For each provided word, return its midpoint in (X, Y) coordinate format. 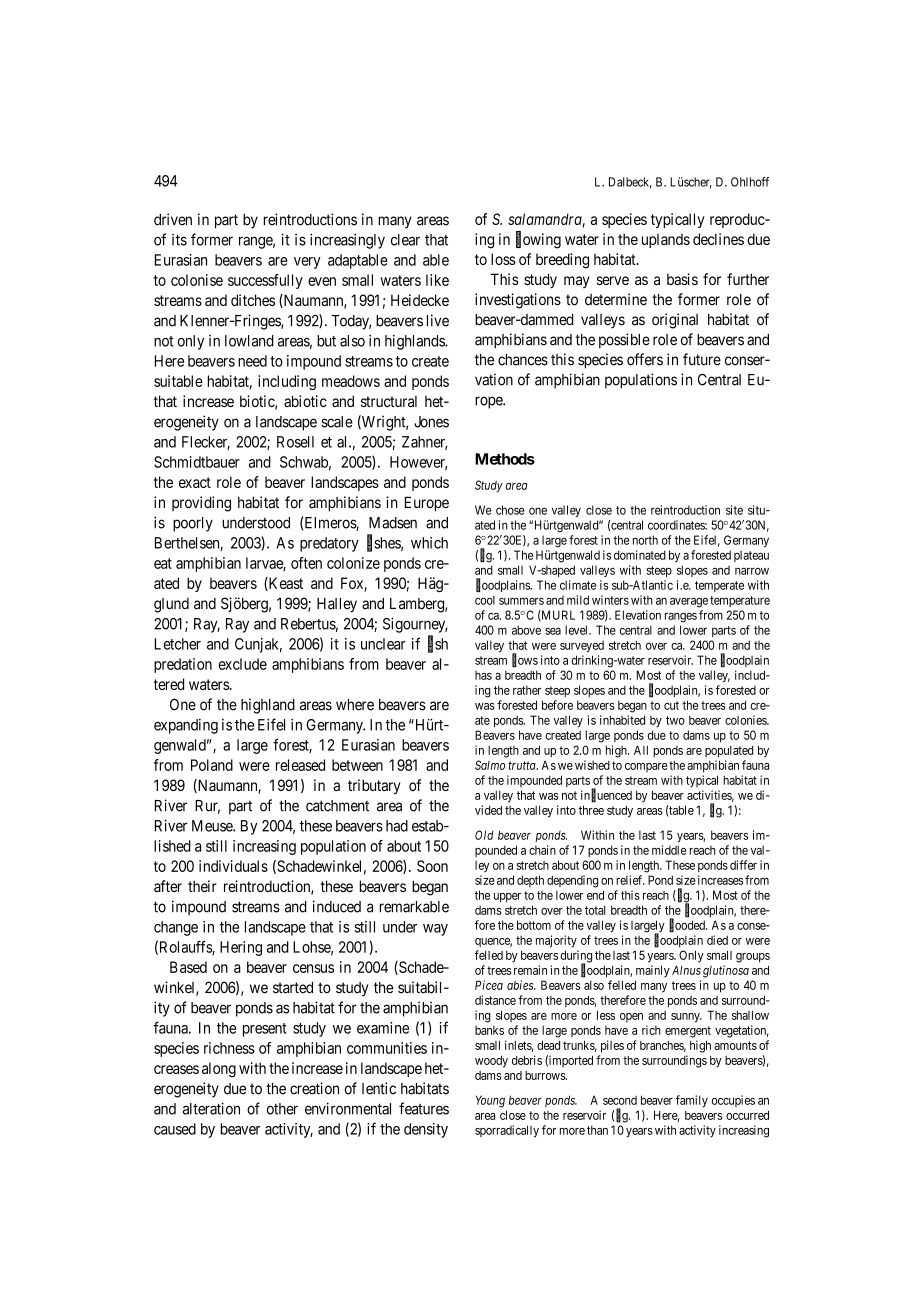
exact (195, 482)
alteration (211, 1108)
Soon (432, 866)
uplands (666, 240)
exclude (242, 664)
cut (671, 705)
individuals (233, 866)
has (483, 675)
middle (669, 850)
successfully (265, 281)
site (734, 510)
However (418, 463)
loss (503, 259)
